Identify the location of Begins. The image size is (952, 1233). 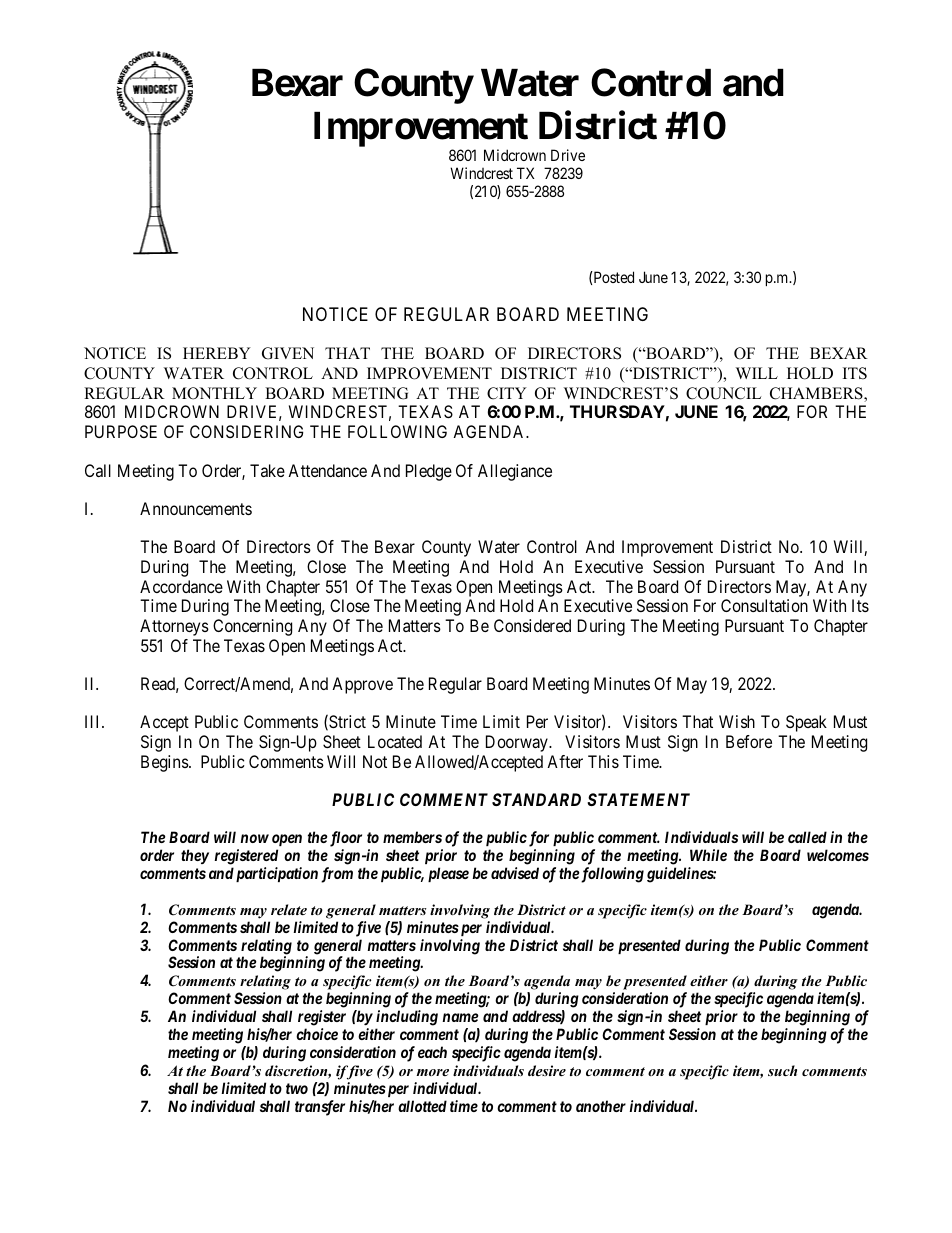
(165, 763).
